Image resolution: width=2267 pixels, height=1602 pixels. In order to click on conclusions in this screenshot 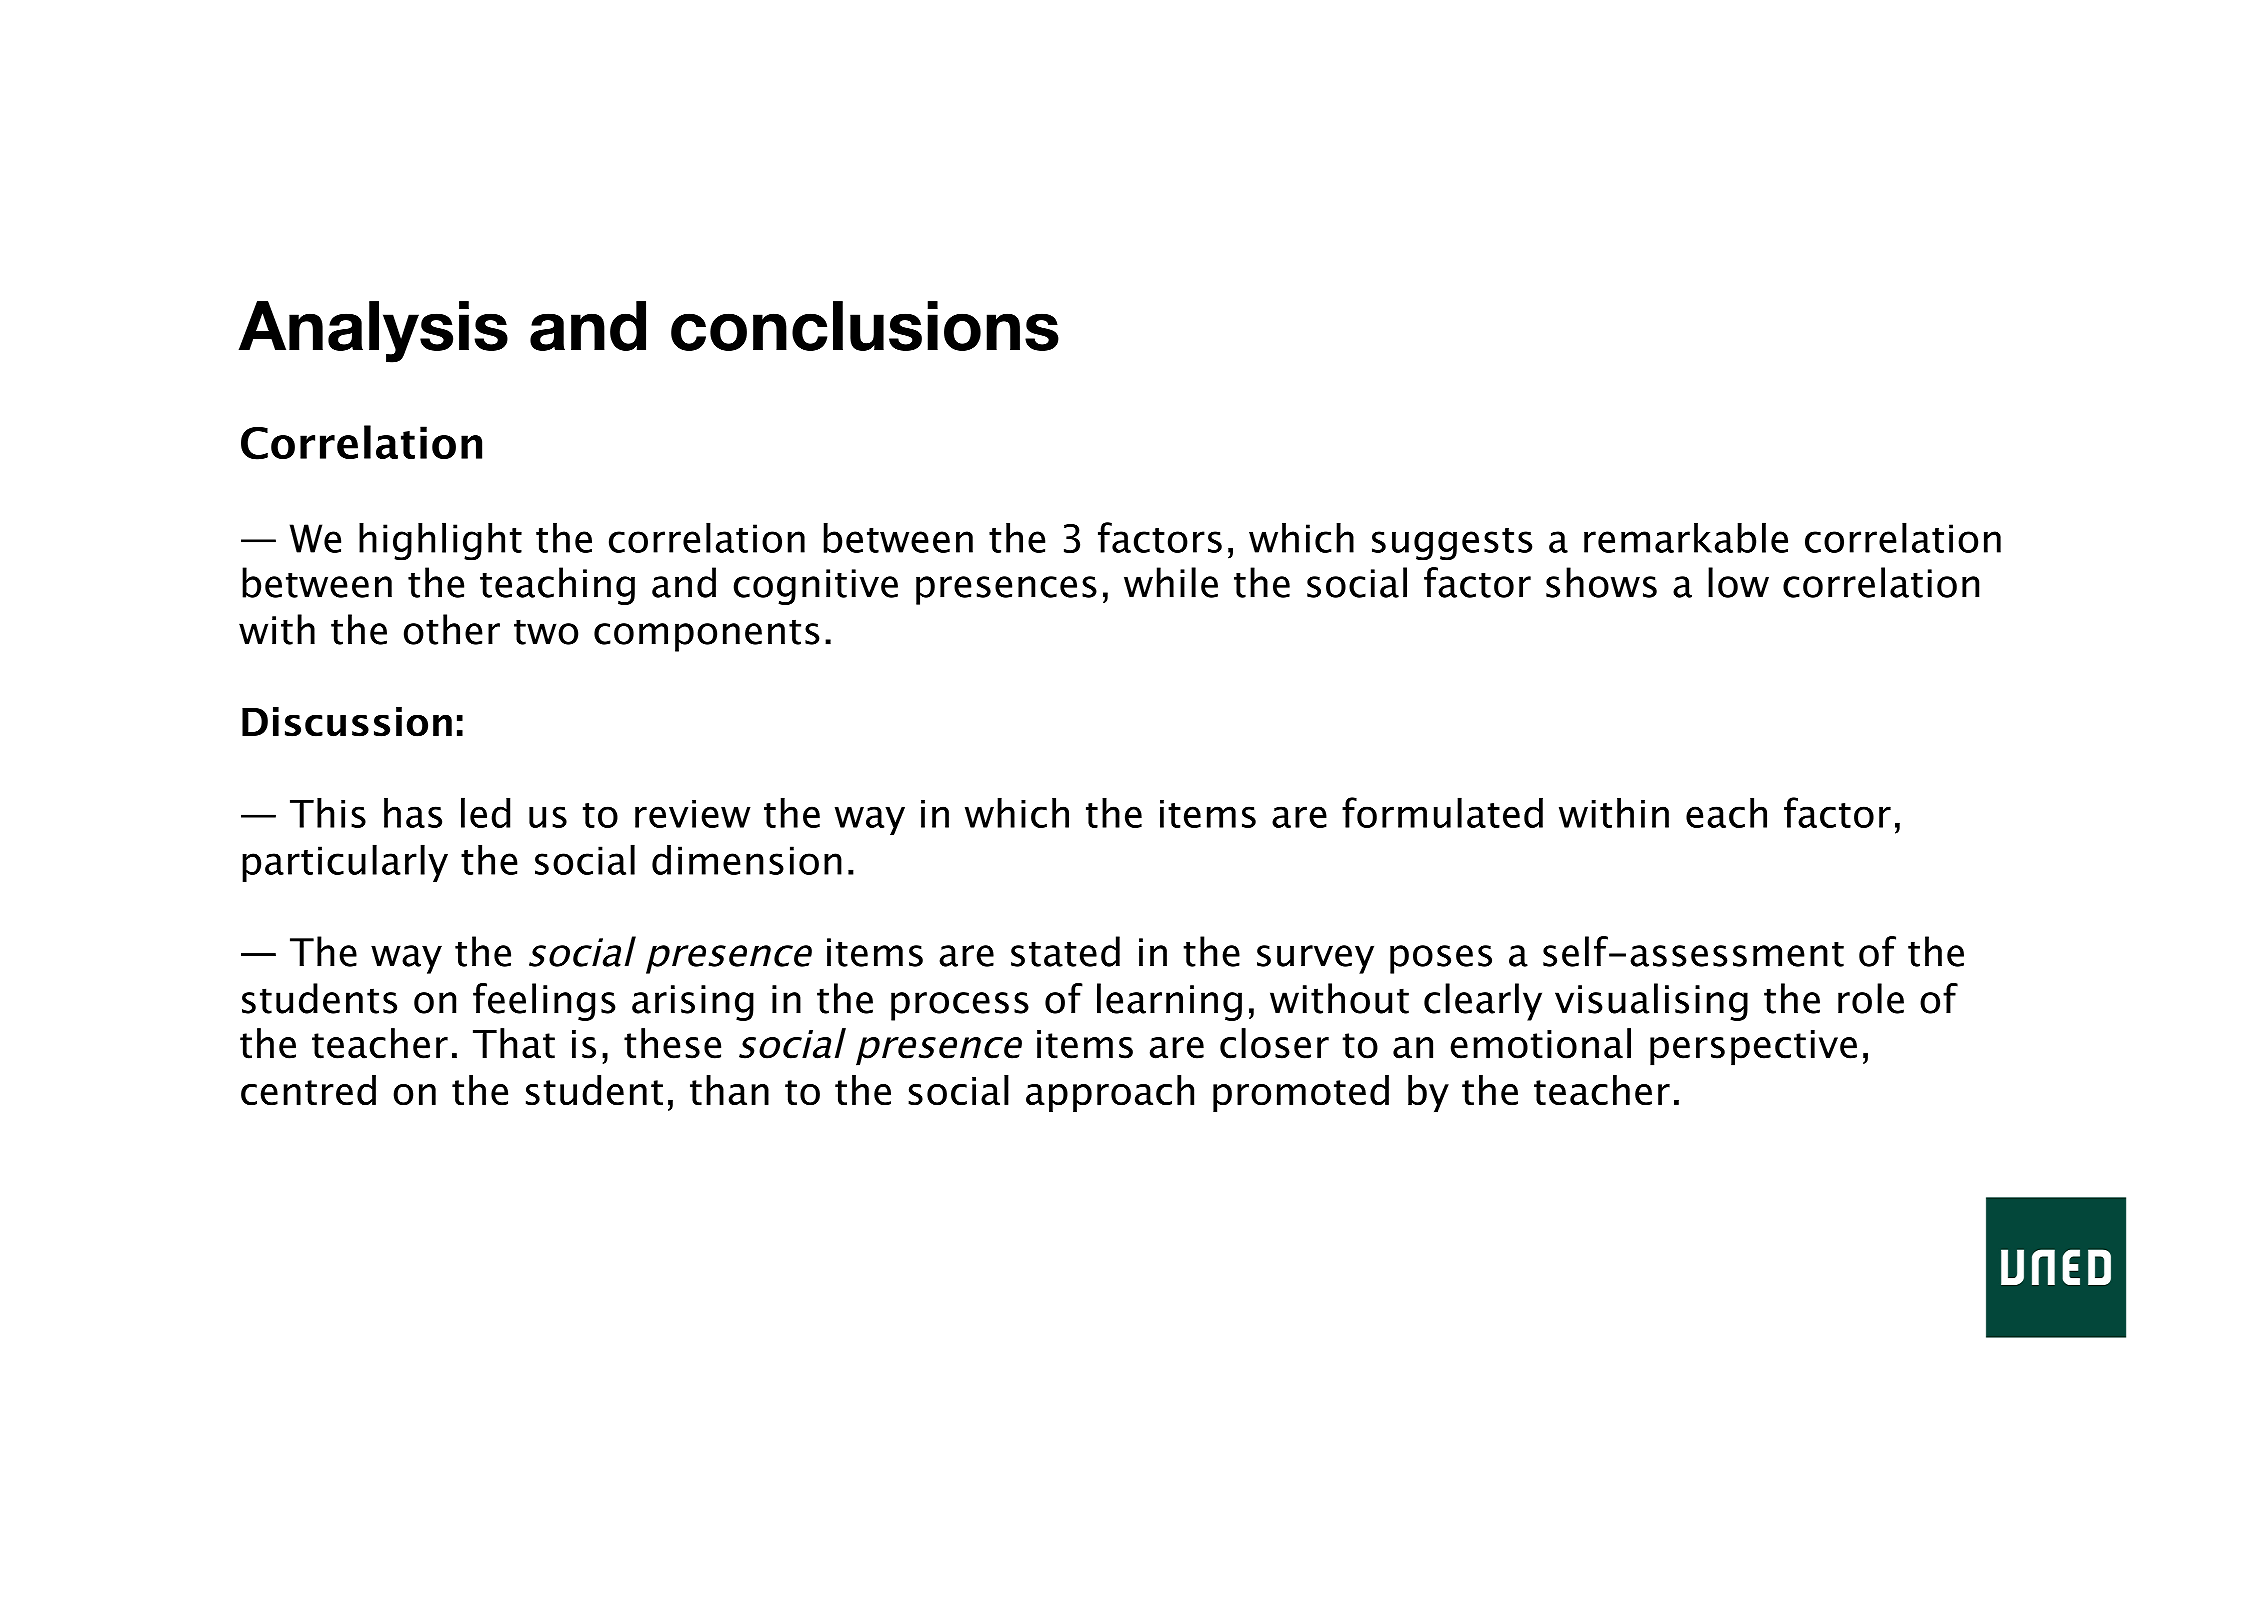, I will do `click(865, 326)`.
